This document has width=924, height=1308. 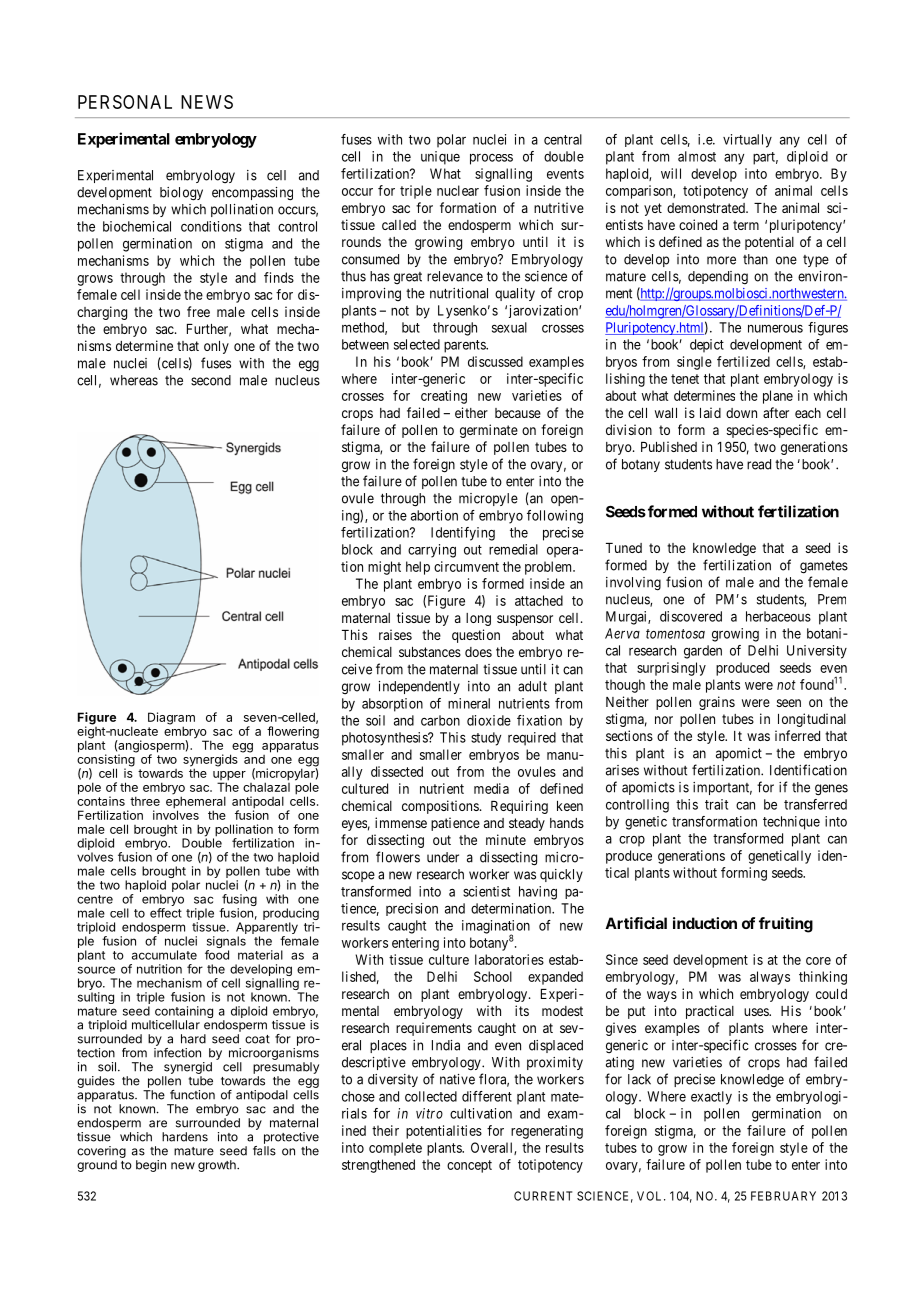 I want to click on unique, so click(x=440, y=158).
